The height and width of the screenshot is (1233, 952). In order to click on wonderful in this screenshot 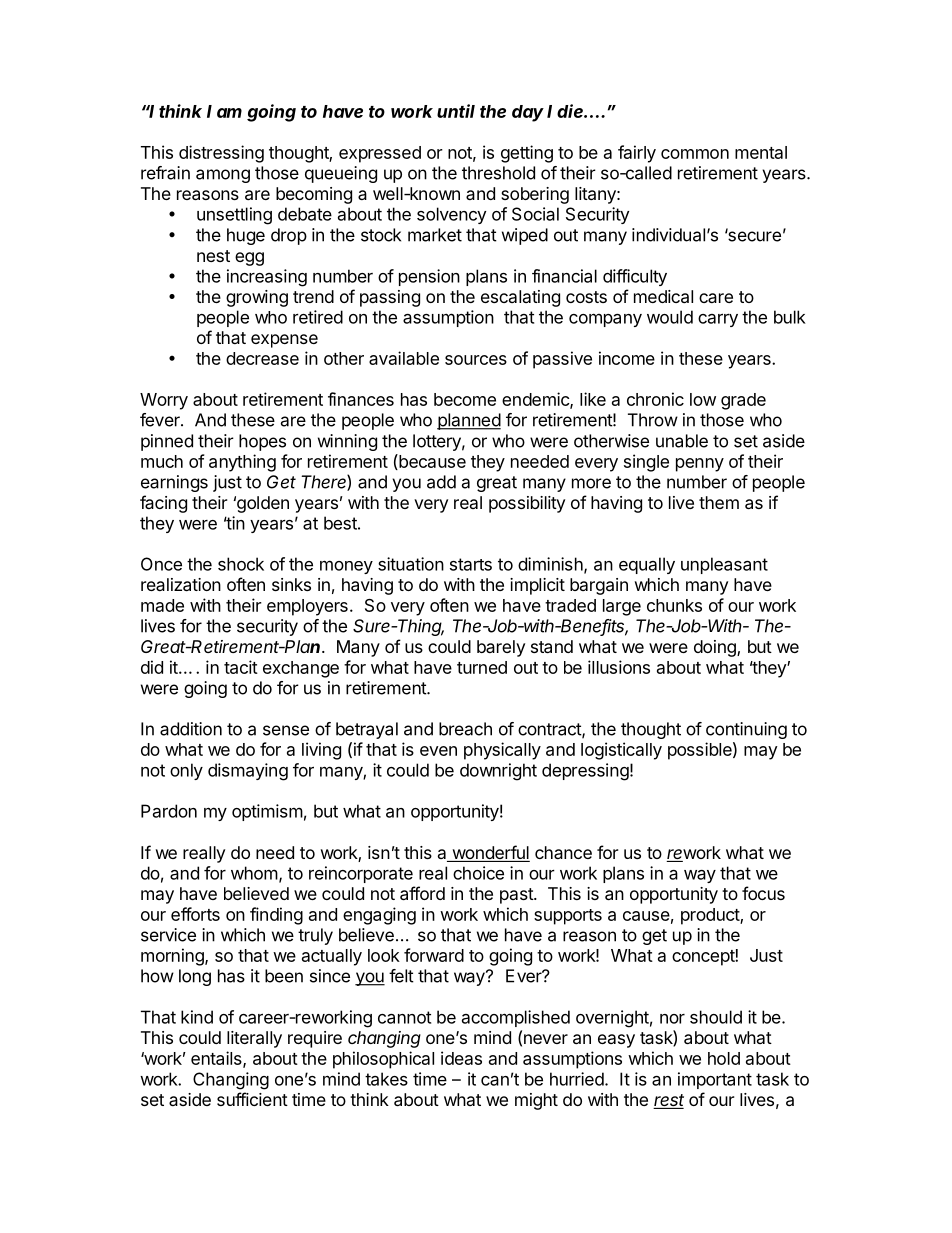, I will do `click(490, 853)`.
